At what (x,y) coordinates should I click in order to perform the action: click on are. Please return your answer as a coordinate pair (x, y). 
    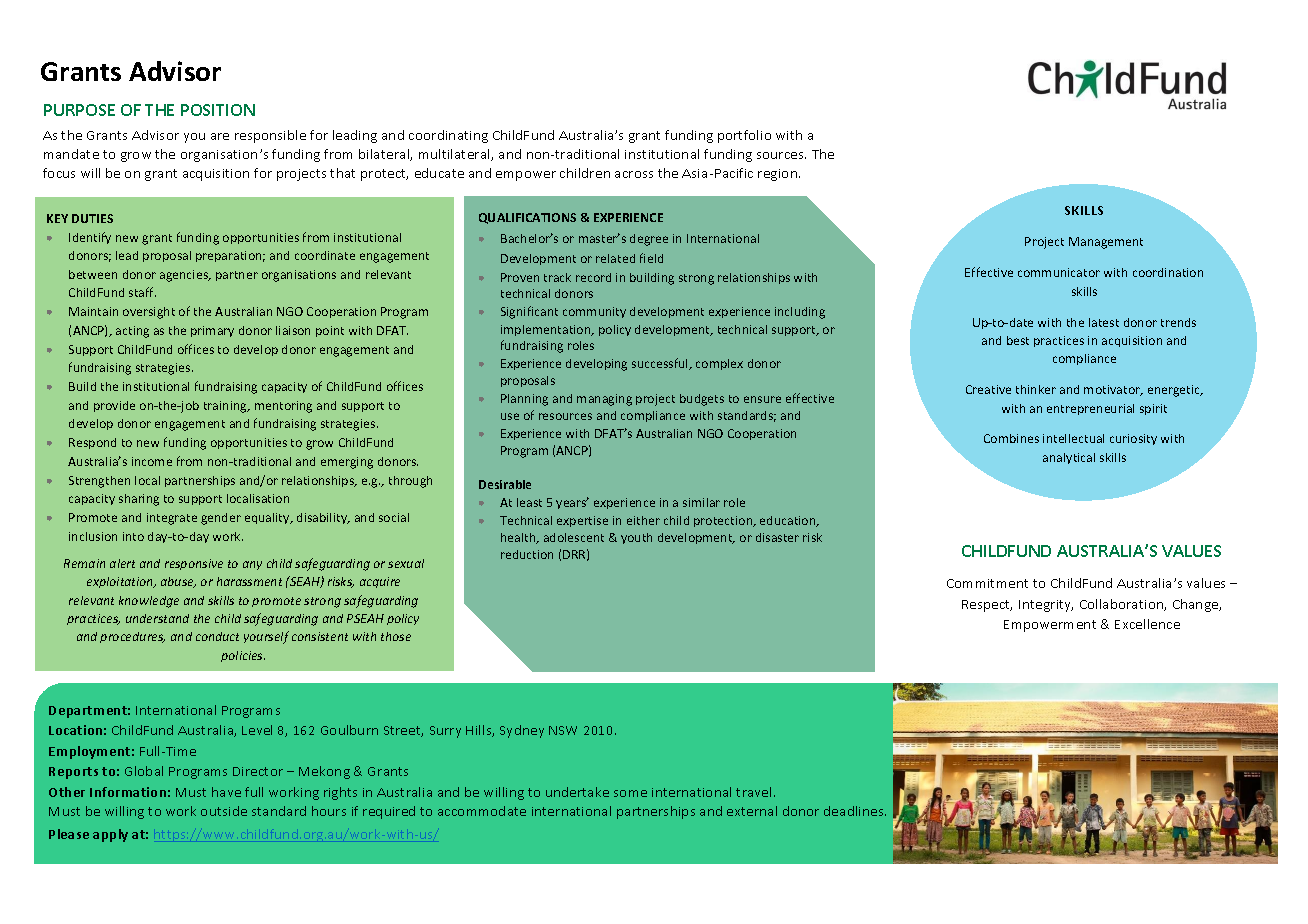
    Looking at the image, I should click on (220, 136).
